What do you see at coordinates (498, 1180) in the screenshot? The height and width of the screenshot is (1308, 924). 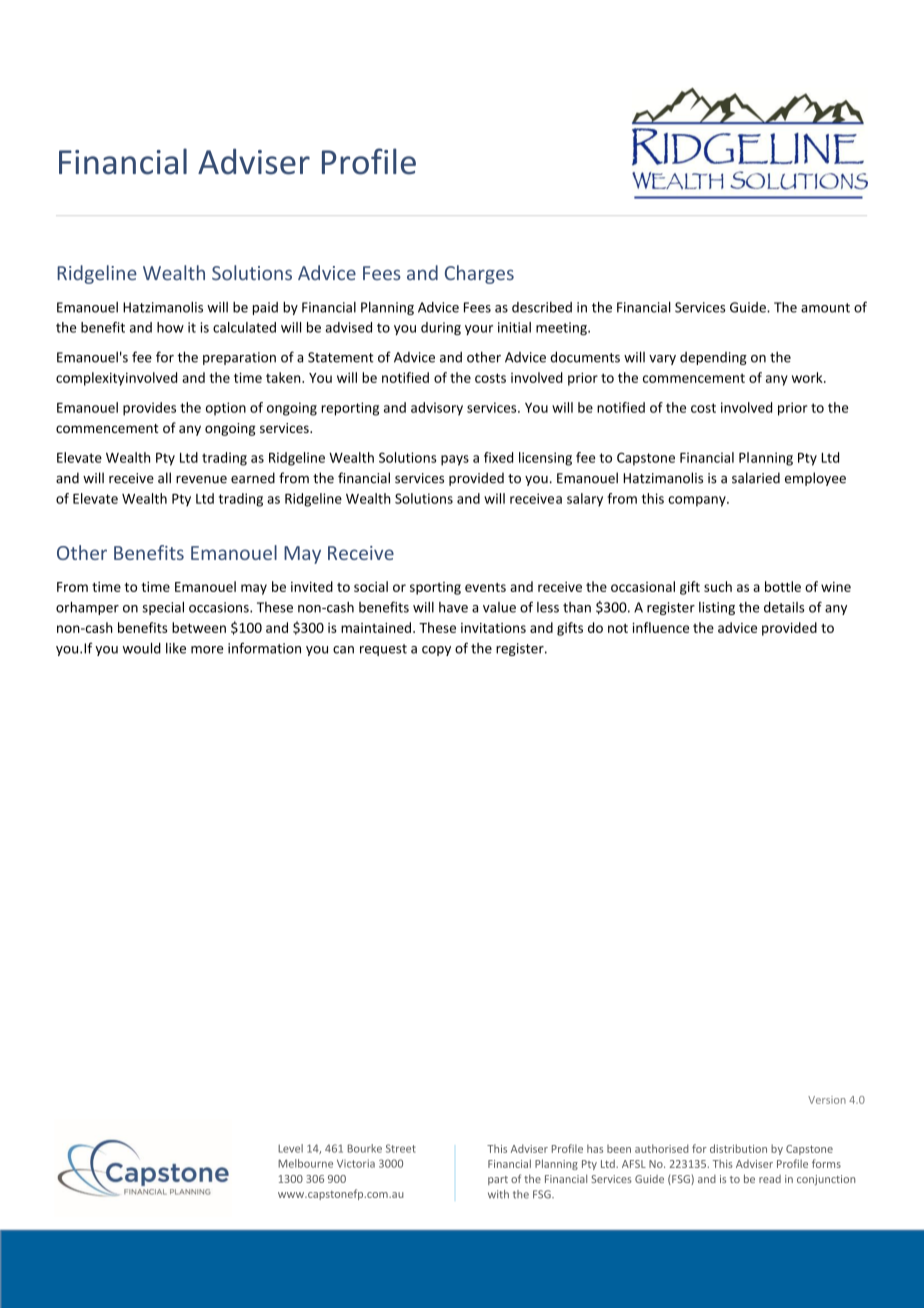 I see `part` at bounding box center [498, 1180].
